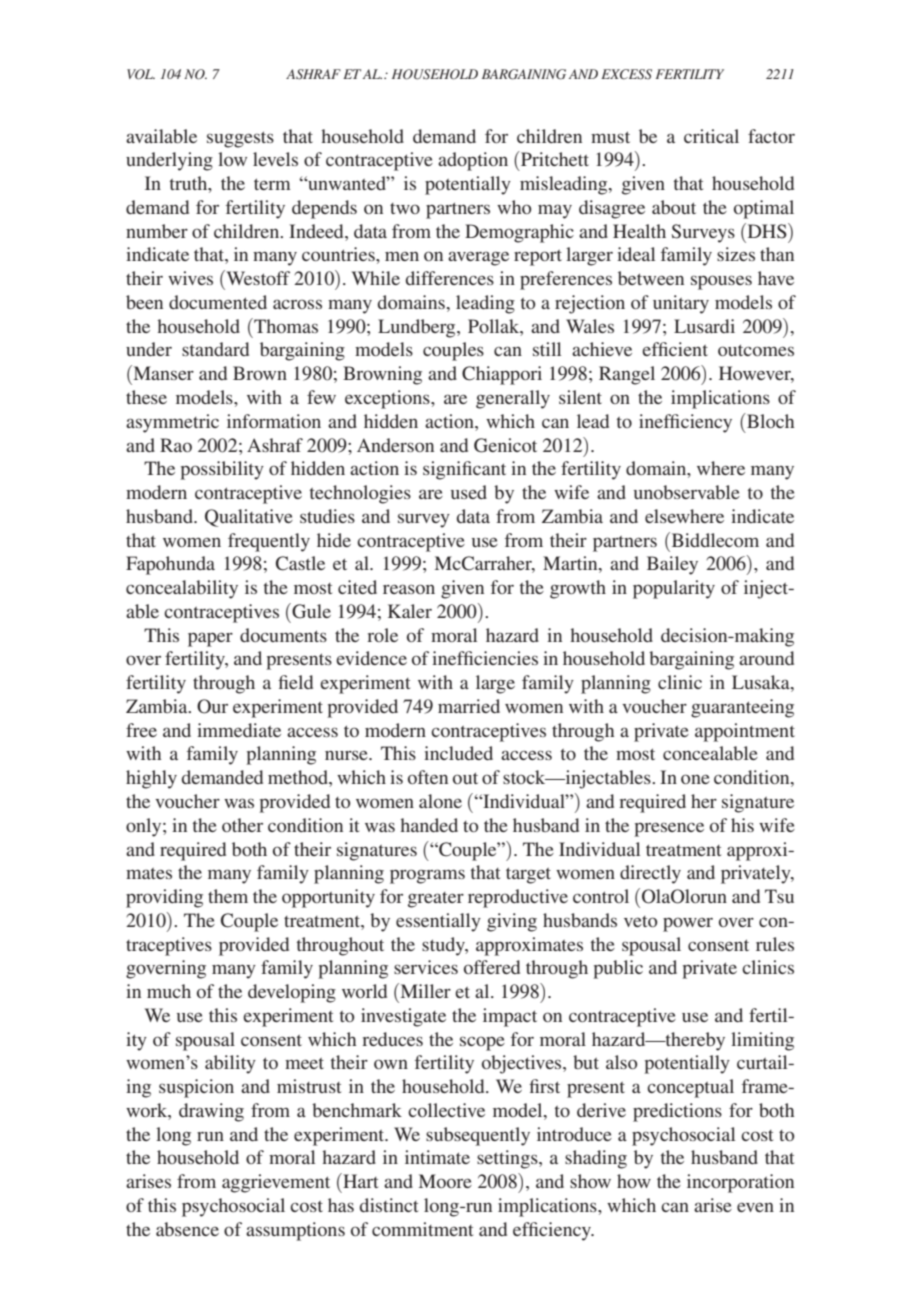 This screenshot has width=921, height=1316. Describe the element at coordinates (740, 1183) in the screenshot. I see `incorporation` at that location.
